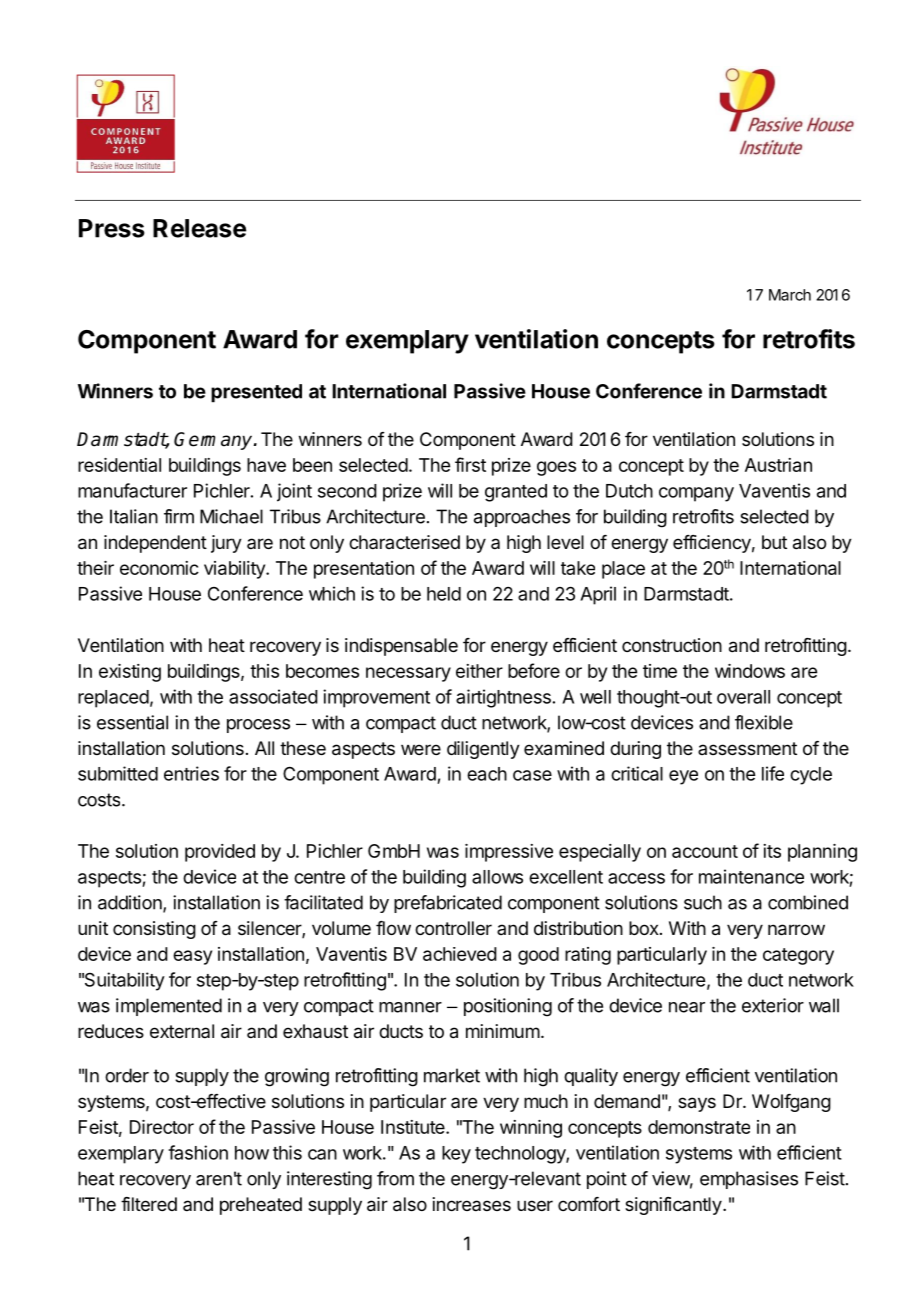  Describe the element at coordinates (798, 956) in the screenshot. I see `category` at that location.
